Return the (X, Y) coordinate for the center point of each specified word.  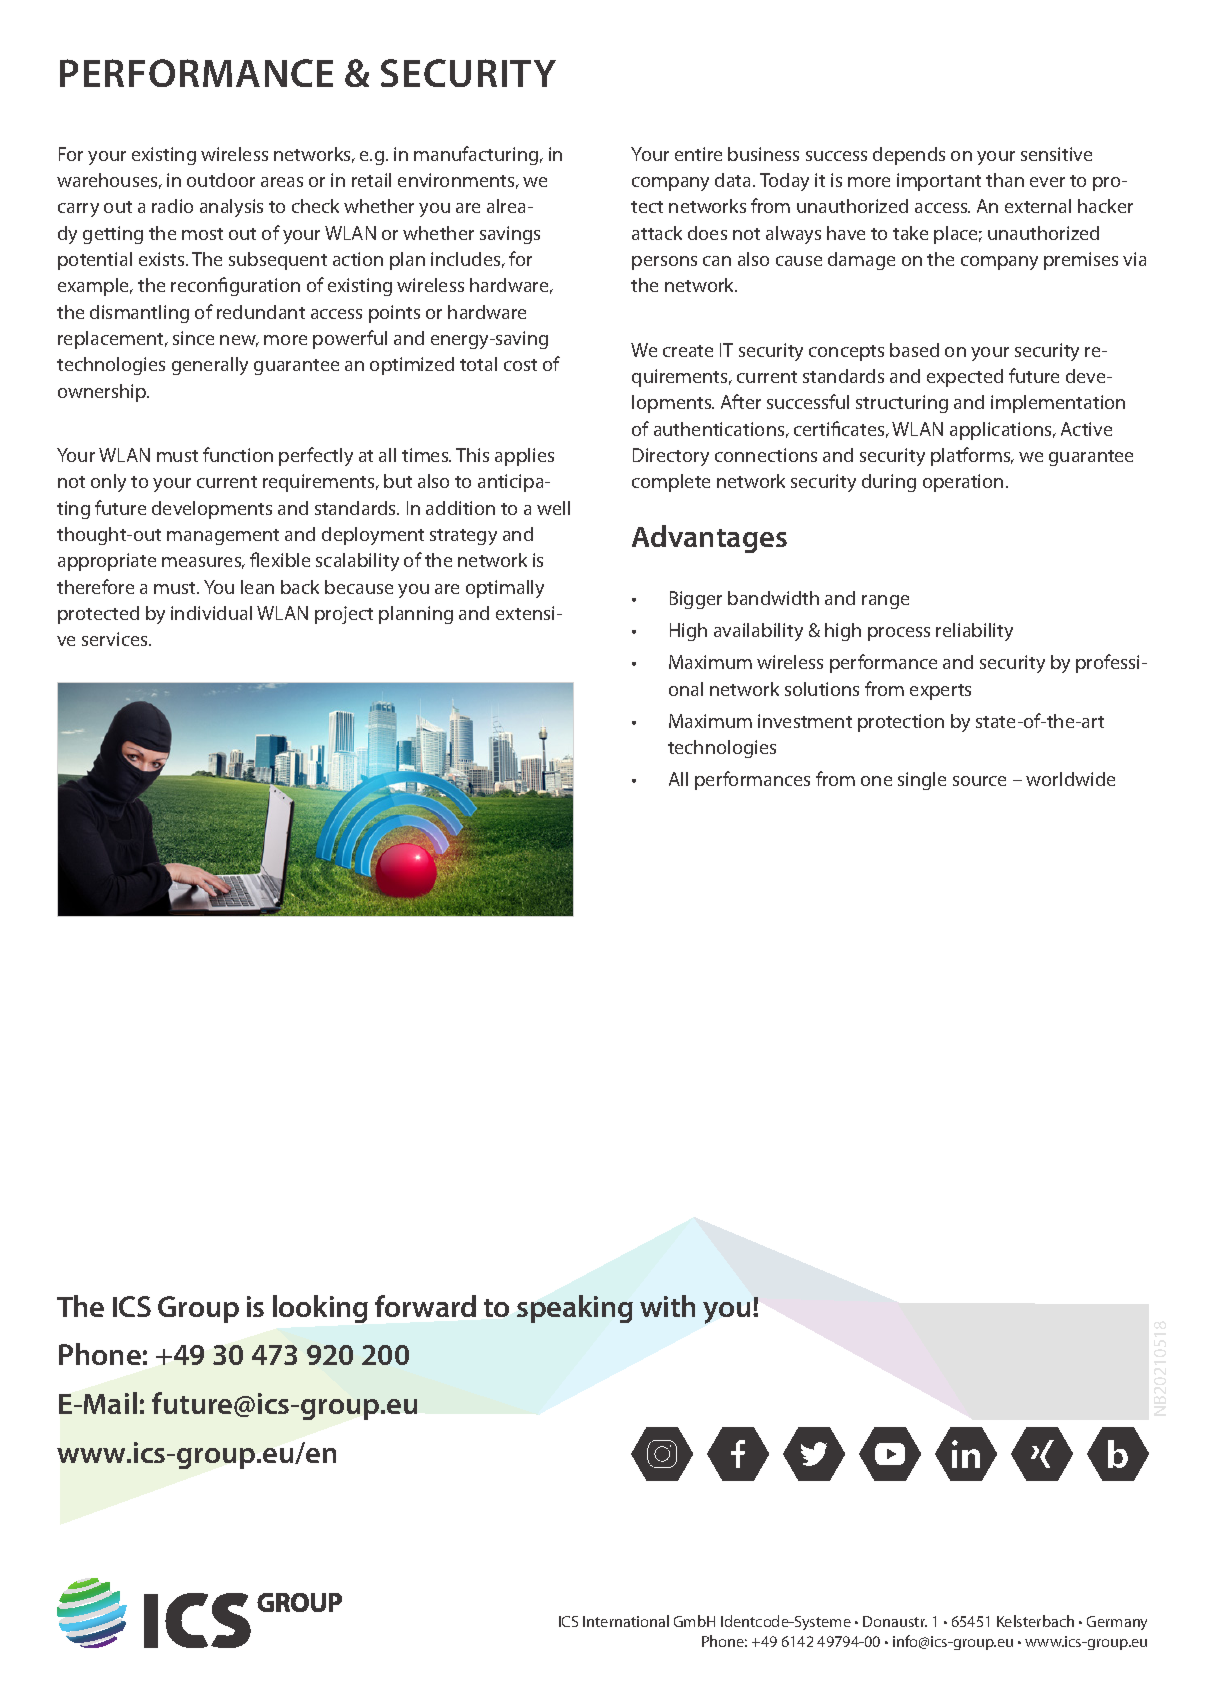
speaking (575, 1309)
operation (963, 483)
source (979, 781)
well (553, 508)
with (667, 1306)
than (1005, 180)
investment (805, 721)
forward (425, 1306)
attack (657, 233)
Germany (1117, 1623)
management (223, 537)
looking (320, 1309)
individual (211, 613)
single (922, 781)
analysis (231, 208)
